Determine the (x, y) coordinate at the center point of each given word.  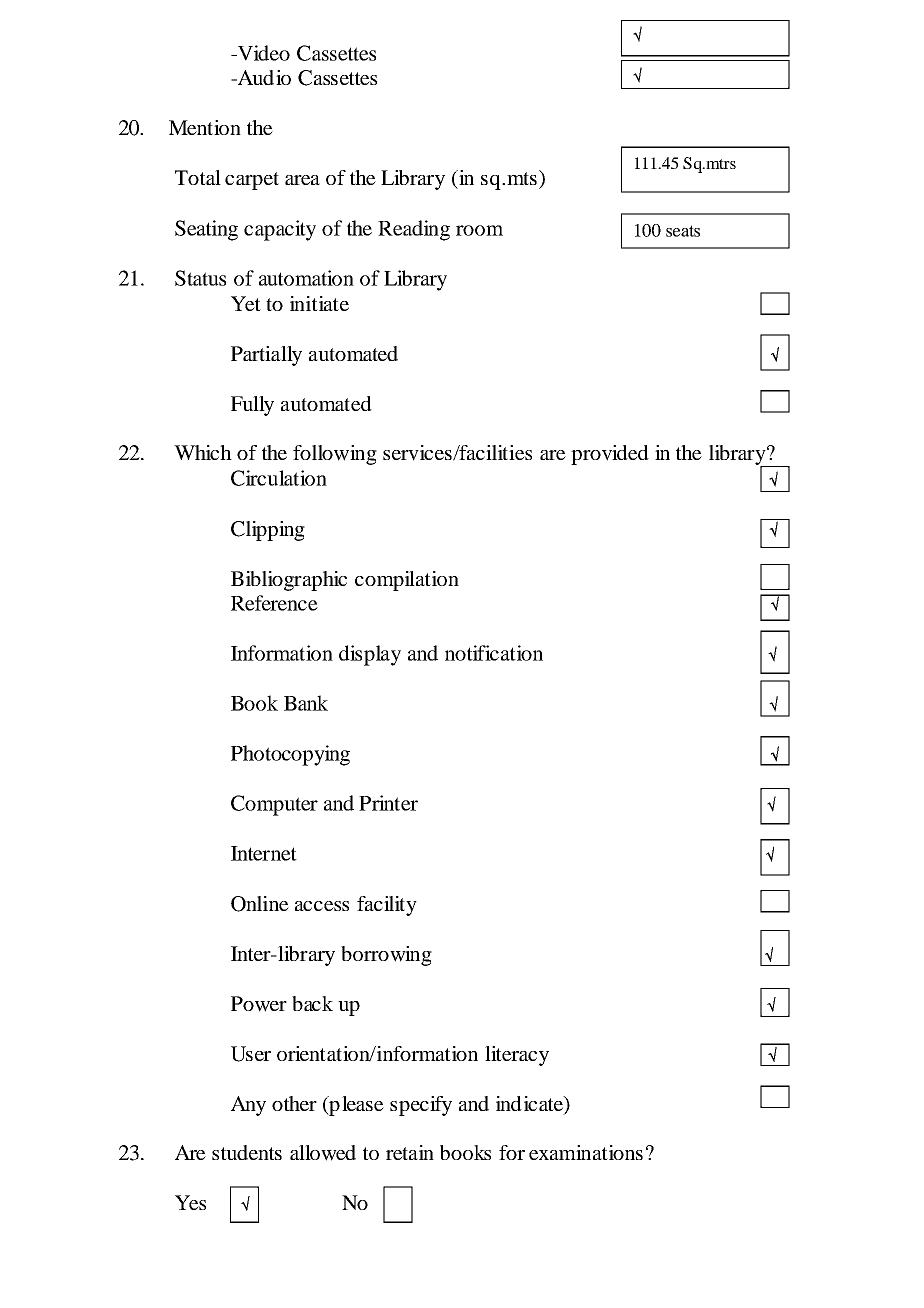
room (479, 230)
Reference (274, 603)
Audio (263, 77)
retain (410, 1152)
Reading (414, 230)
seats (683, 231)
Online (260, 904)
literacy (517, 1056)
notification (494, 653)
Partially (266, 356)
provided (610, 455)
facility (387, 906)
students (247, 1152)
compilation (407, 581)
